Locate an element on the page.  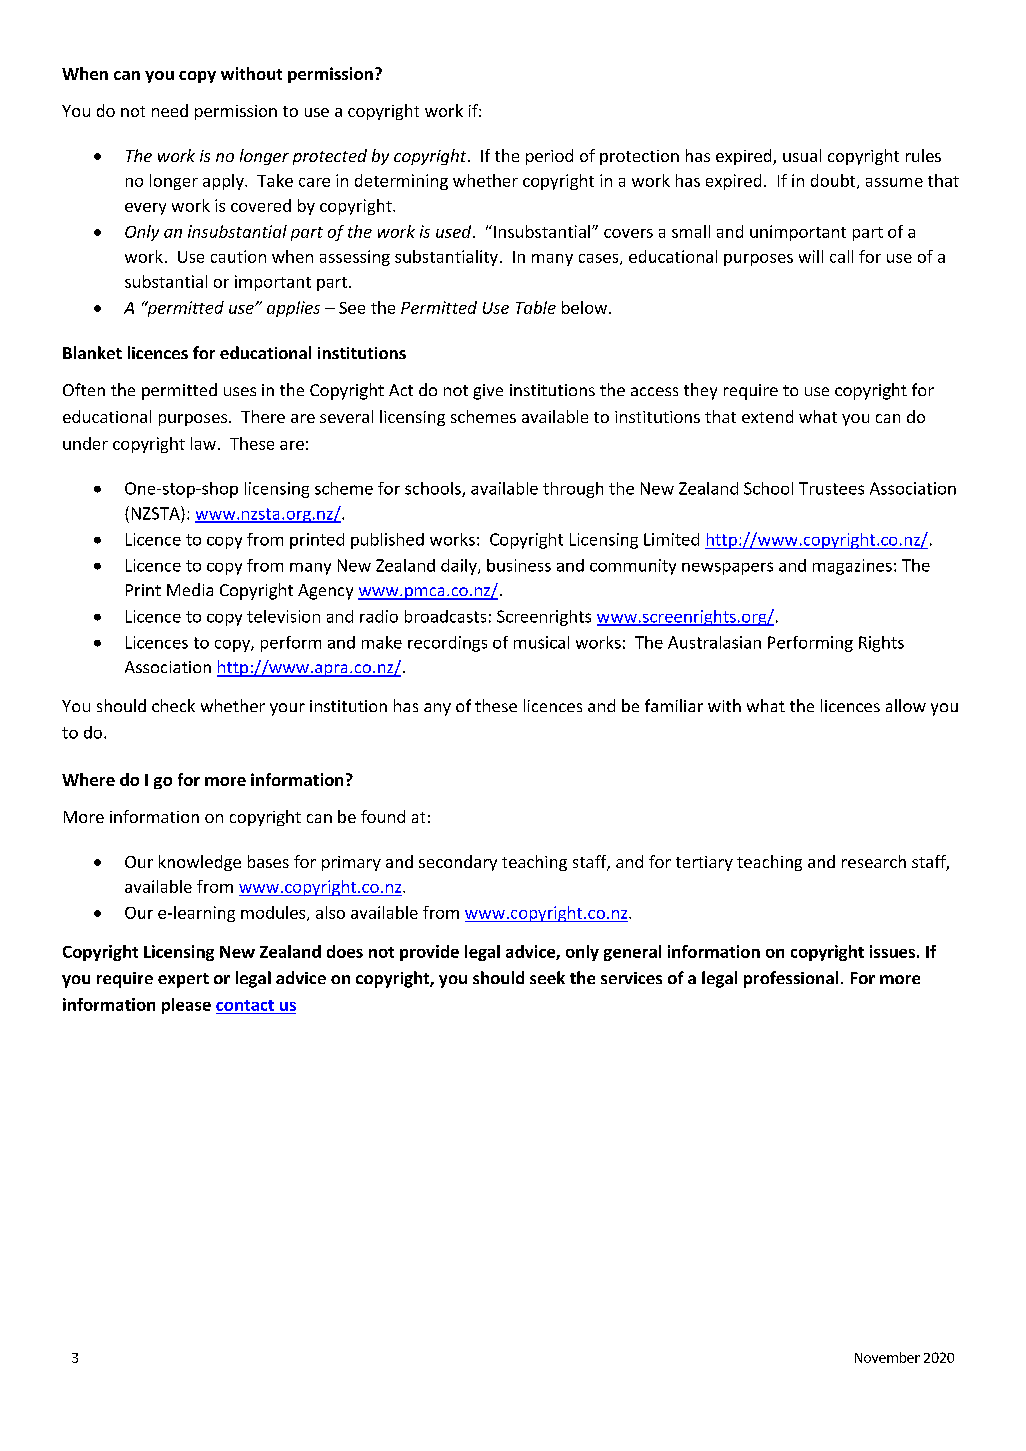
please is located at coordinates (186, 1006).
